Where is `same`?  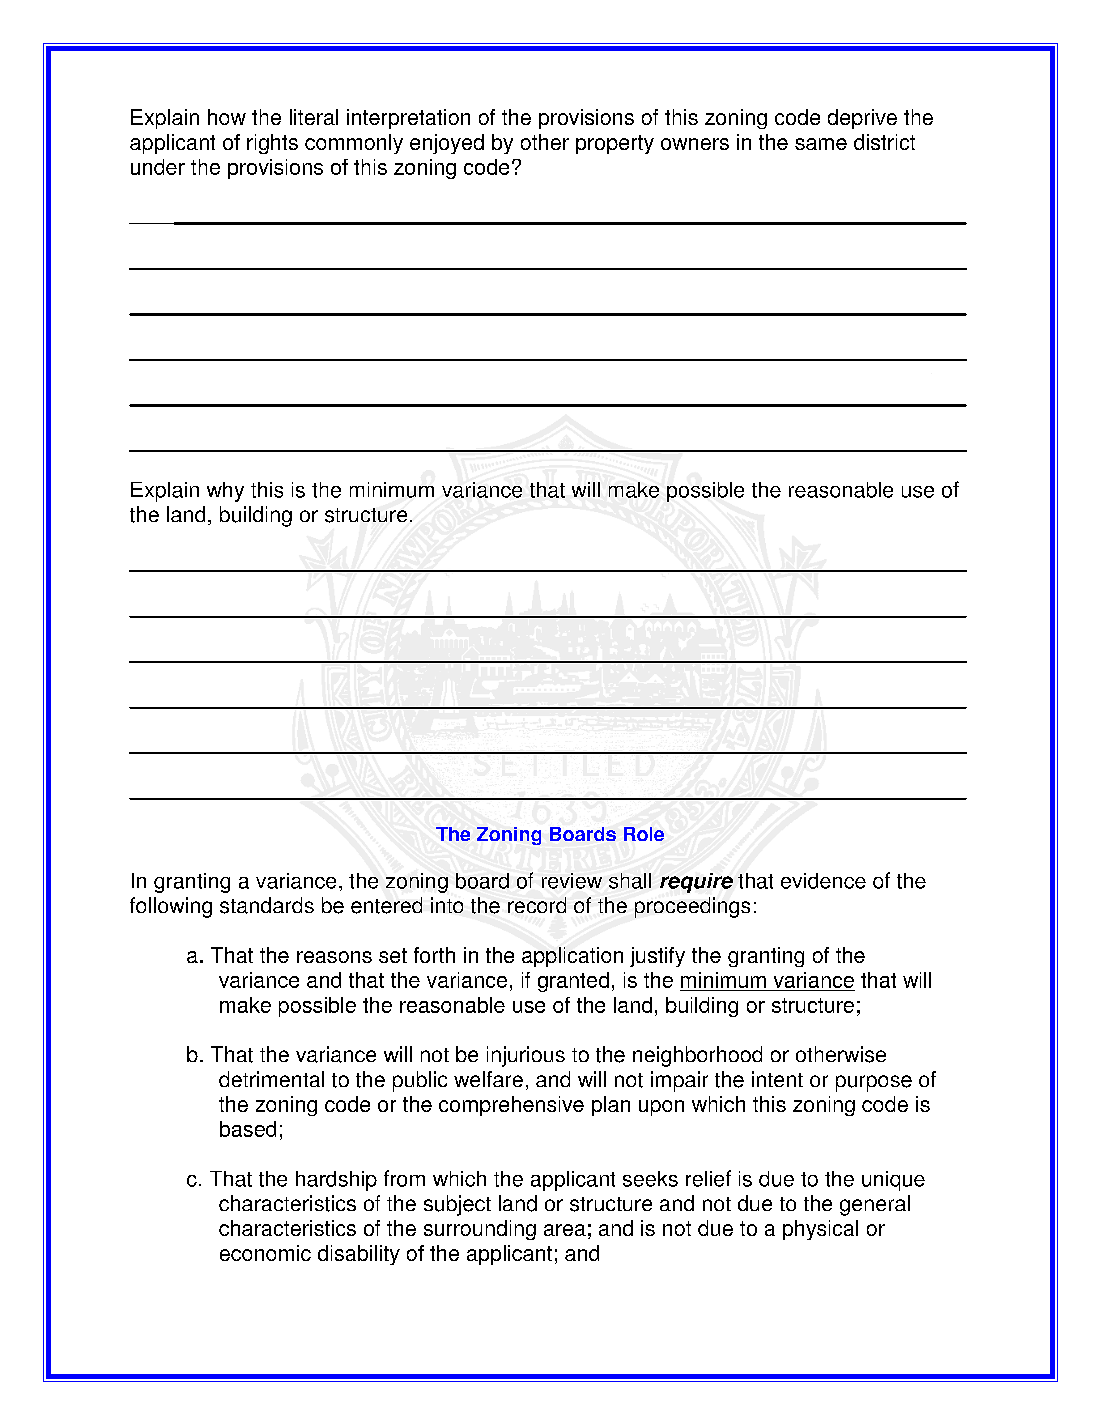 same is located at coordinates (821, 144).
